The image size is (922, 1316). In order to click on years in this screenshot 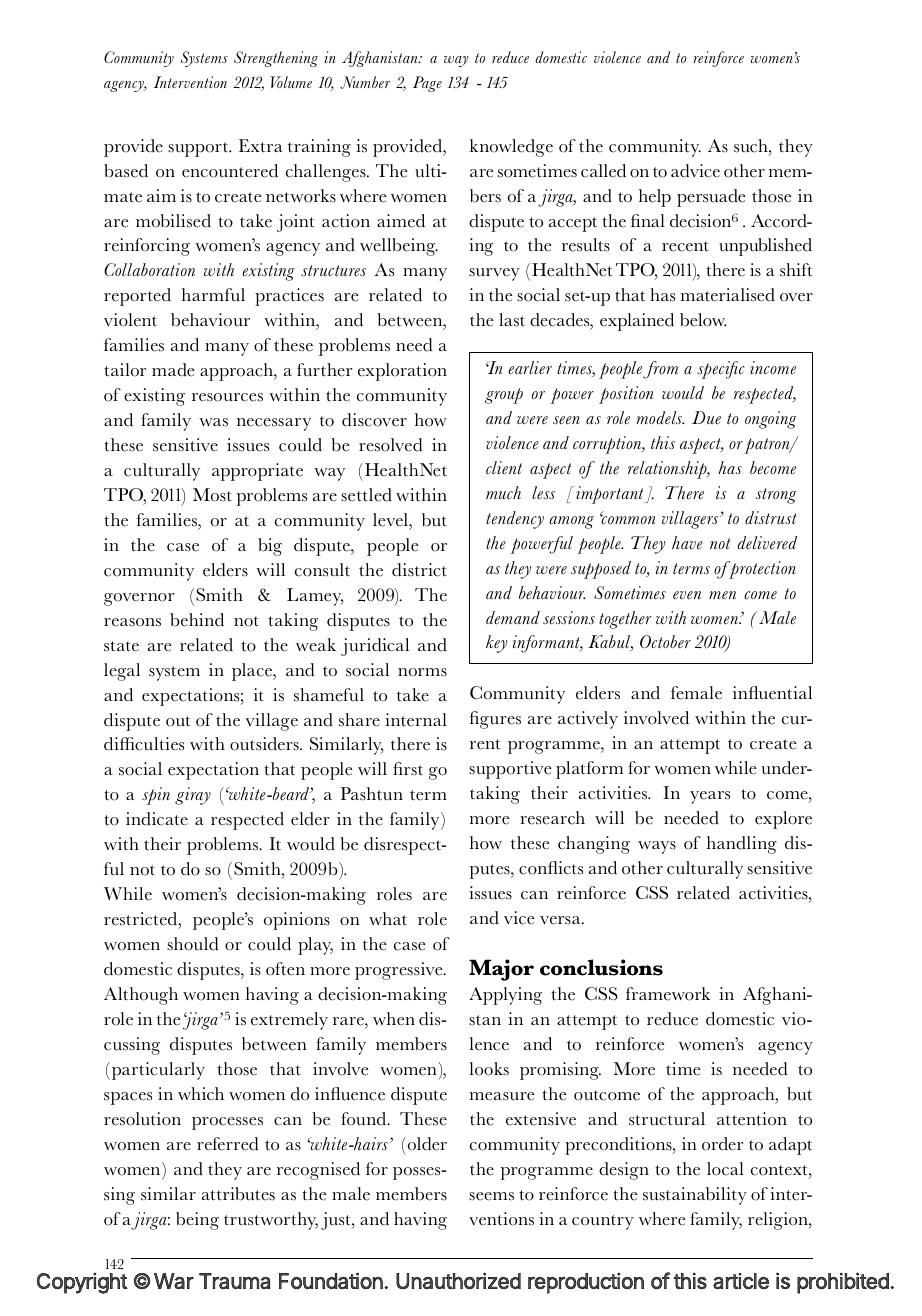, I will do `click(710, 797)`.
